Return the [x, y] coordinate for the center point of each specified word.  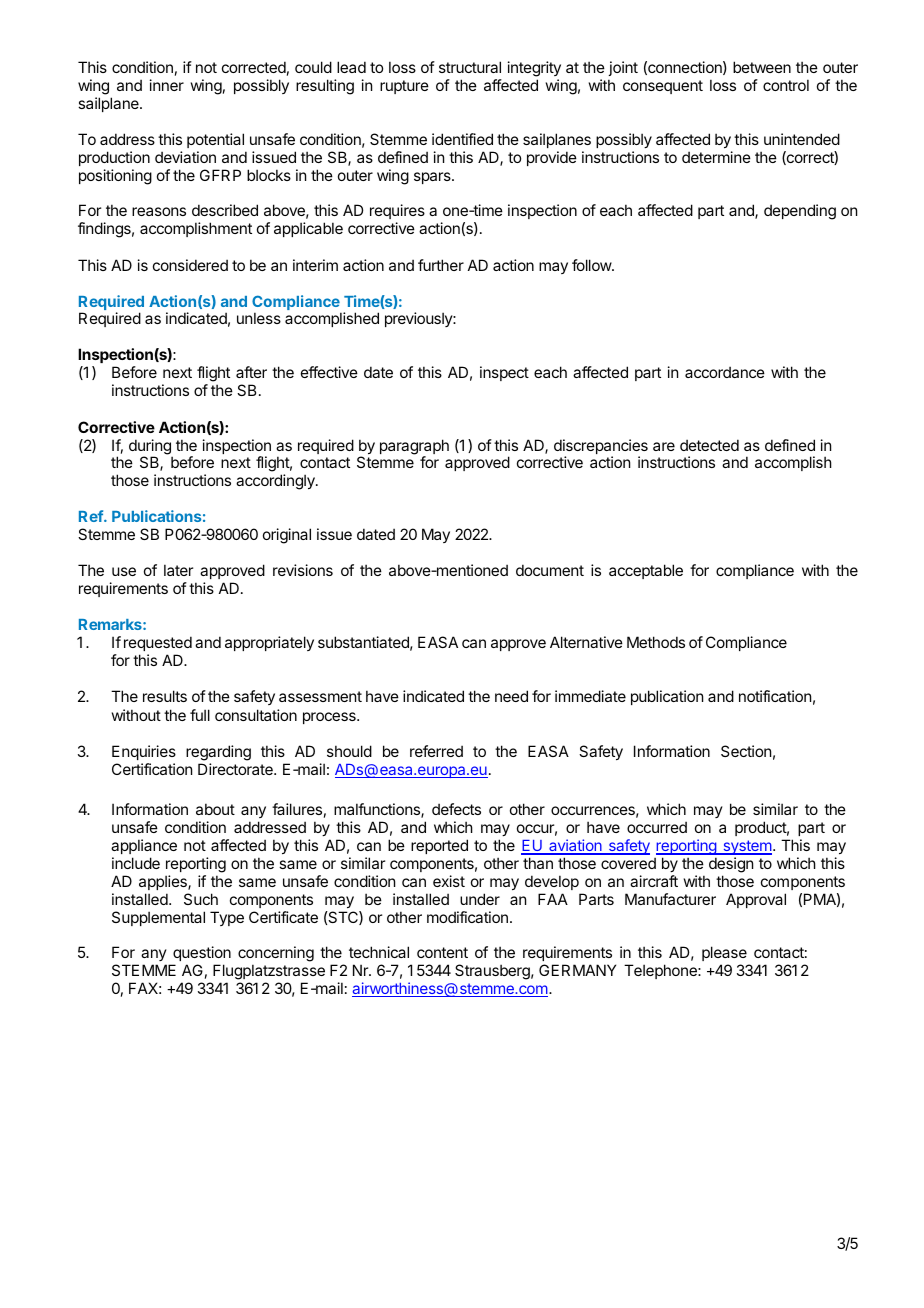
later [178, 570]
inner [167, 85]
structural [470, 67]
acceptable [646, 571]
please [725, 955]
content [442, 952]
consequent [663, 87]
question [201, 955]
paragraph [414, 448]
